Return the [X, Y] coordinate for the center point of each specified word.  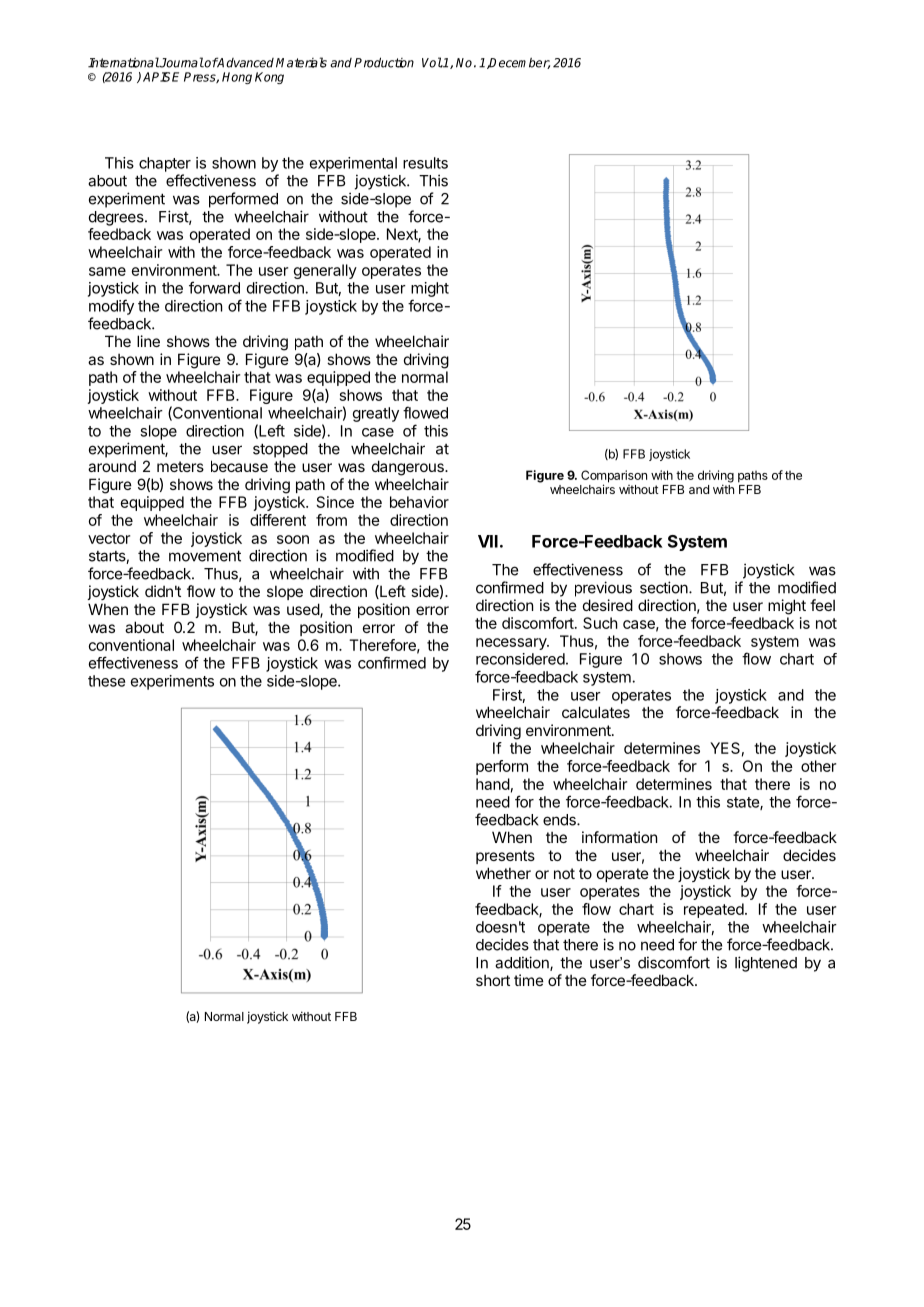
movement [205, 556]
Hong [237, 78]
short [493, 980]
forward [214, 287]
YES [725, 748]
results [425, 163]
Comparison [614, 477]
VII [488, 541]
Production [384, 62]
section [665, 587]
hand [493, 784]
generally [325, 271]
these [106, 681]
